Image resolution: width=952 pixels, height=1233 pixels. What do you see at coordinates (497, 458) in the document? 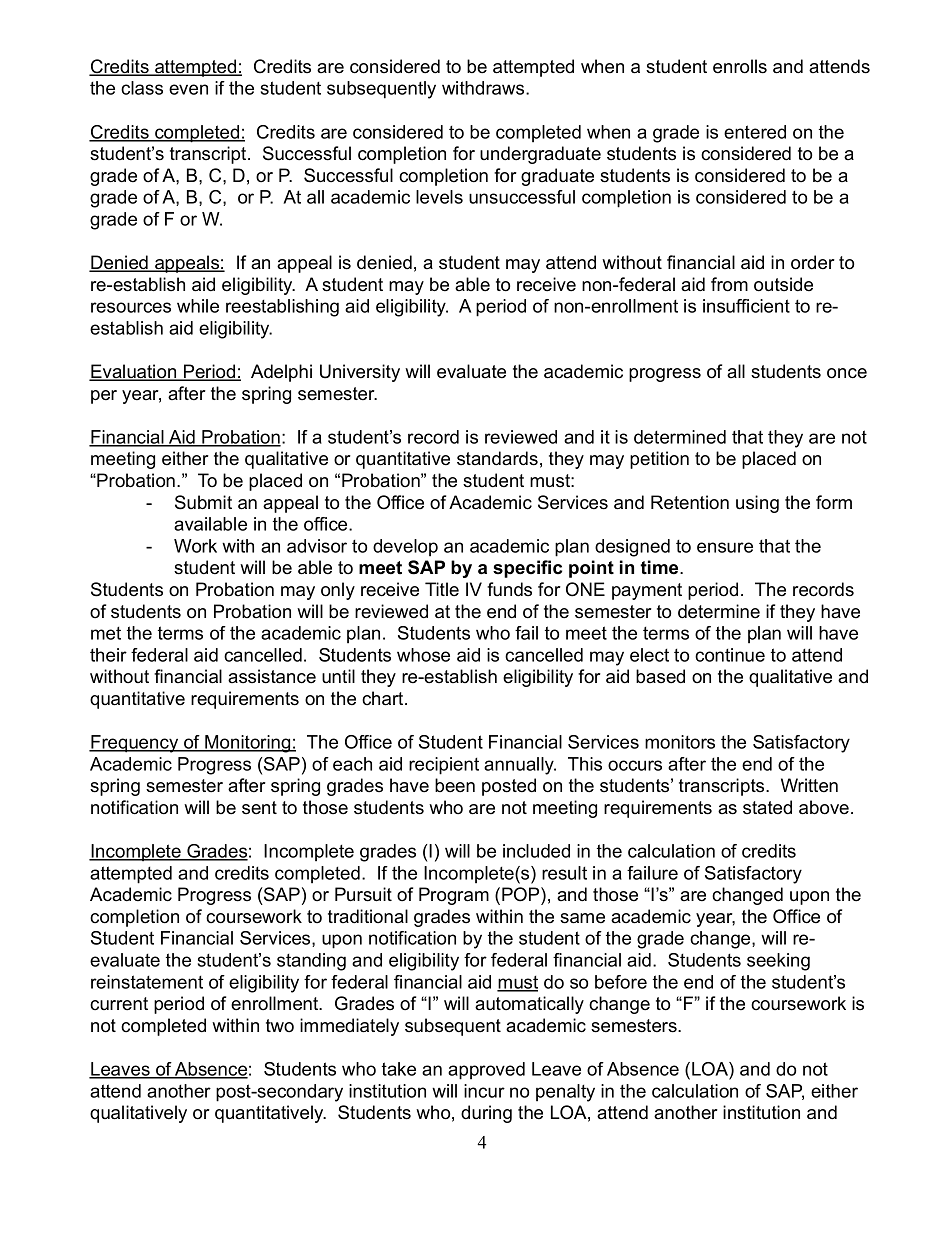
I see `standards` at bounding box center [497, 458].
